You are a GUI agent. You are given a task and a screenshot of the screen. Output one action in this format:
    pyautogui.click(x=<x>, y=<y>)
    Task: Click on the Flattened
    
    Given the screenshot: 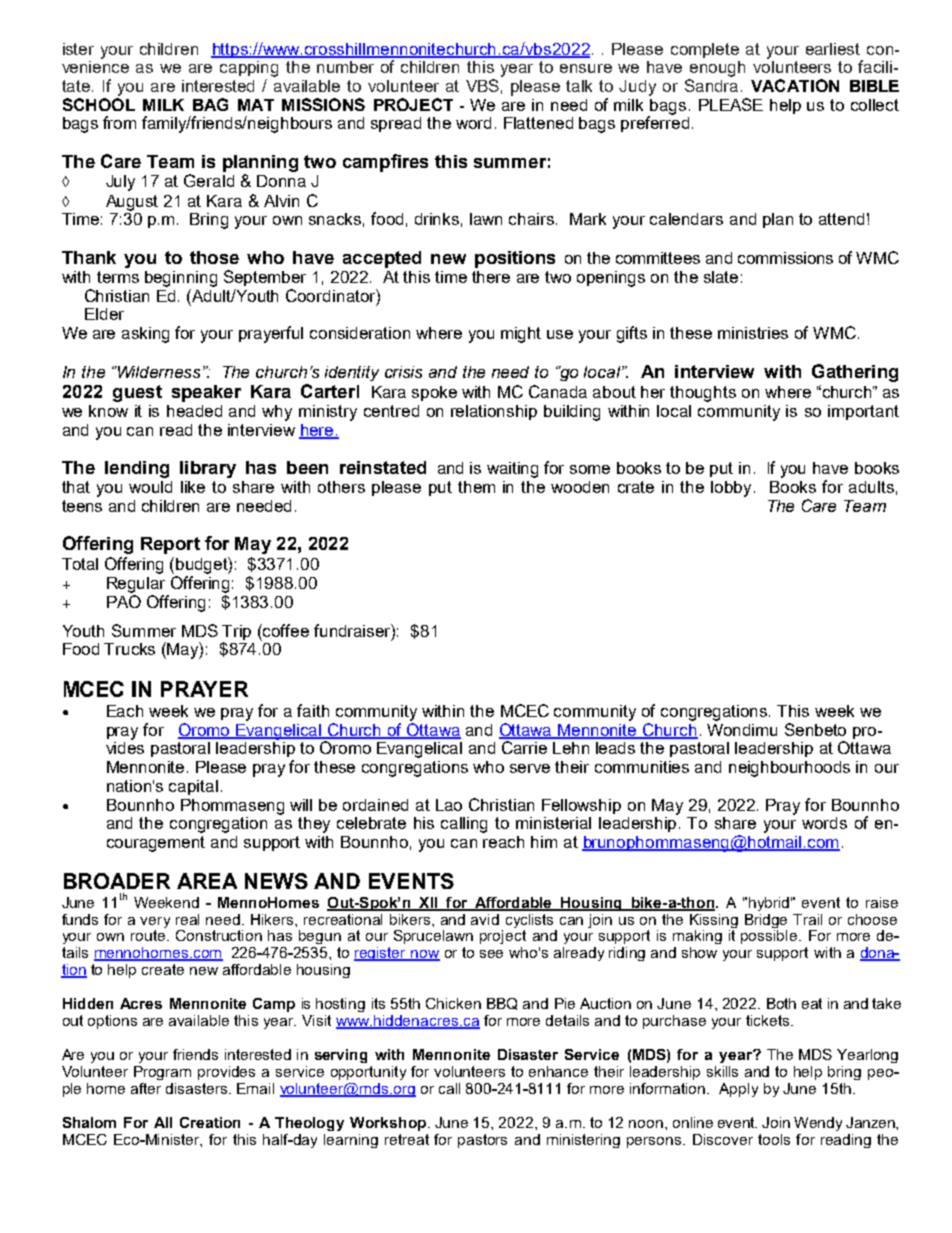 What is the action you would take?
    pyautogui.click(x=538, y=123)
